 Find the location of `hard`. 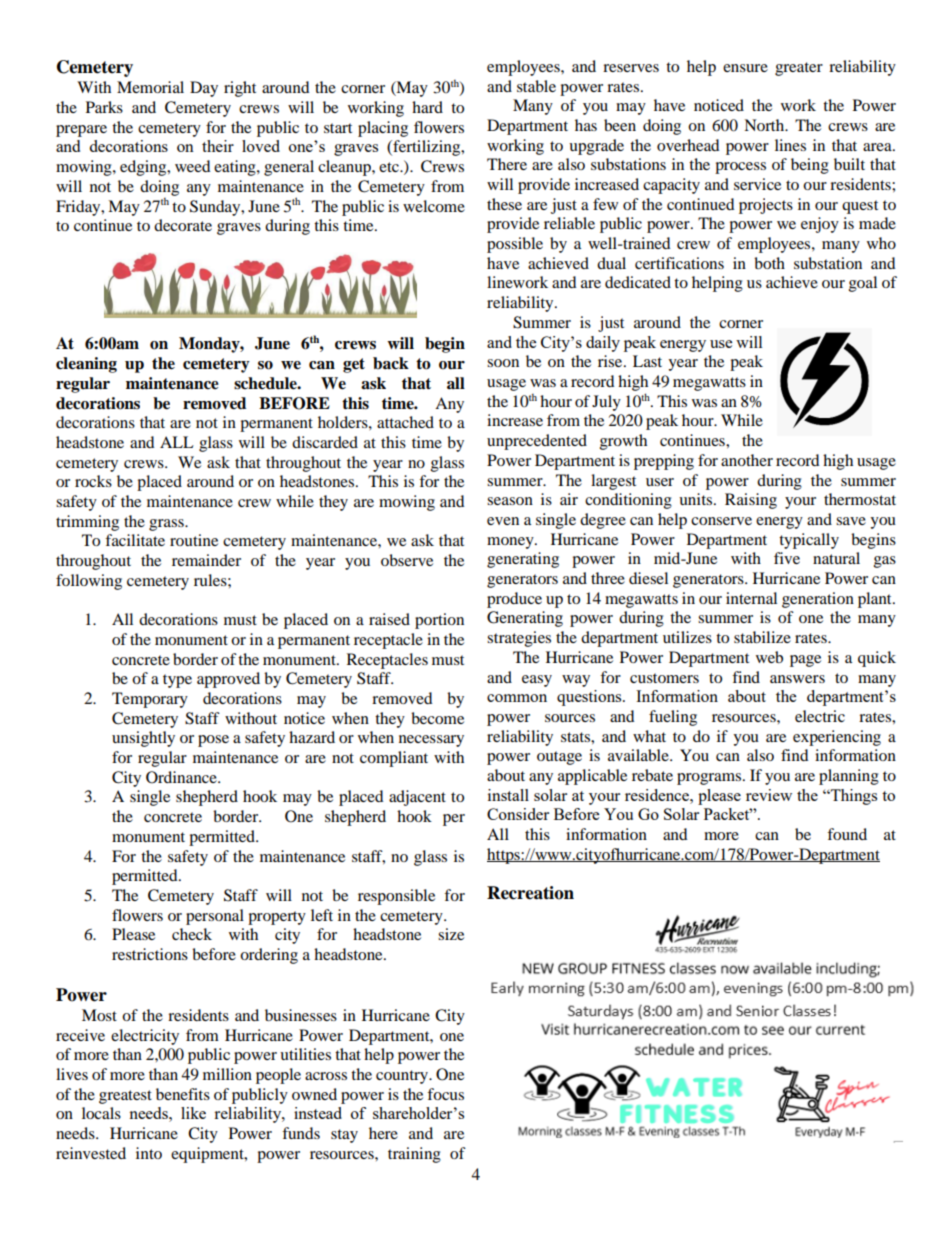

hard is located at coordinates (427, 107).
